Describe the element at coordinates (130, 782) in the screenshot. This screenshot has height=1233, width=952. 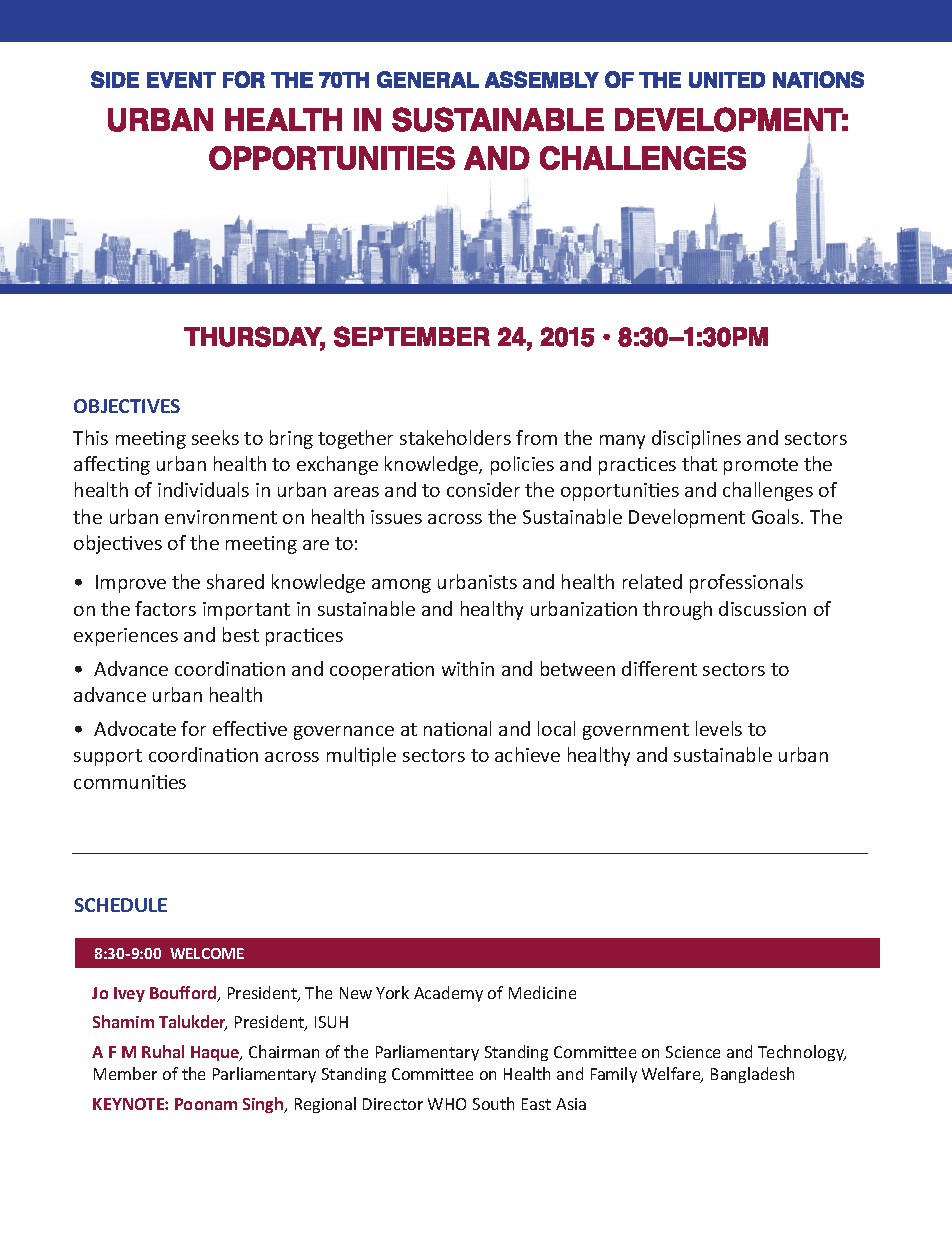
I see `communities` at that location.
